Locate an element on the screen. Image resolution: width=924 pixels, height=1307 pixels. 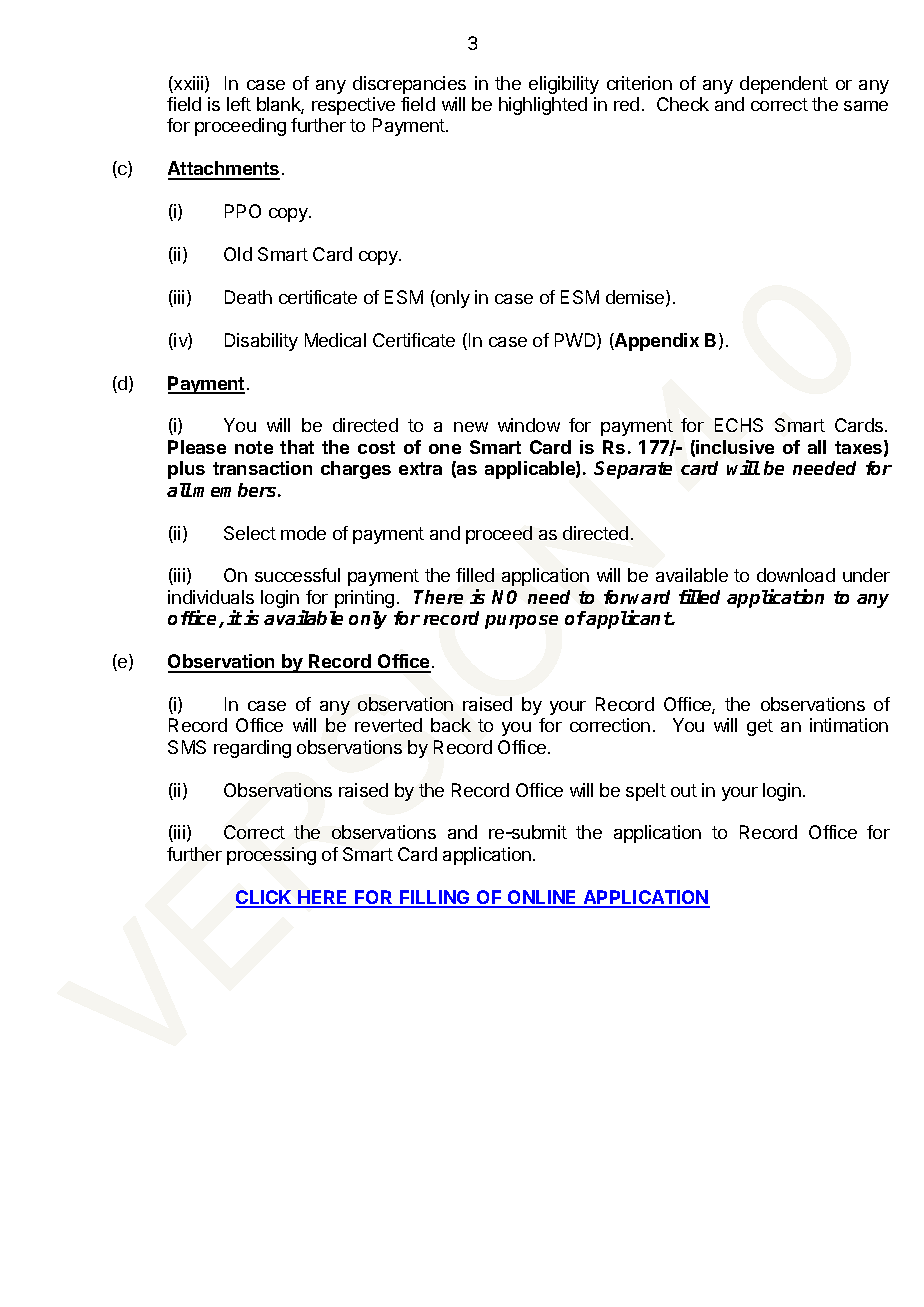
one is located at coordinates (445, 449).
